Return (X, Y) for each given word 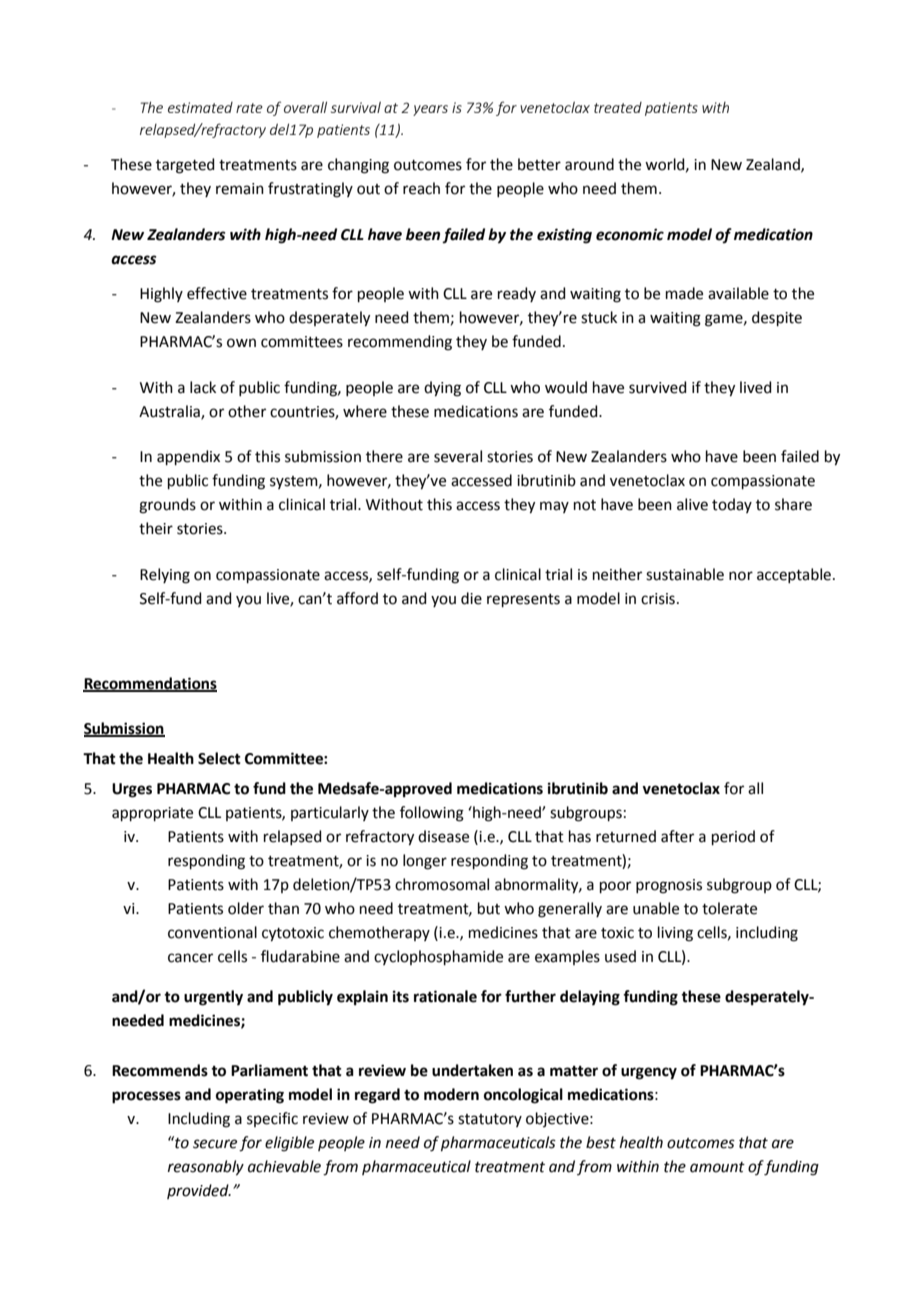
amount (717, 1167)
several (458, 456)
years (430, 110)
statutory (490, 1120)
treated (618, 107)
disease (443, 836)
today (732, 505)
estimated (200, 107)
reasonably (206, 1168)
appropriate (152, 814)
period (733, 837)
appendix (188, 457)
